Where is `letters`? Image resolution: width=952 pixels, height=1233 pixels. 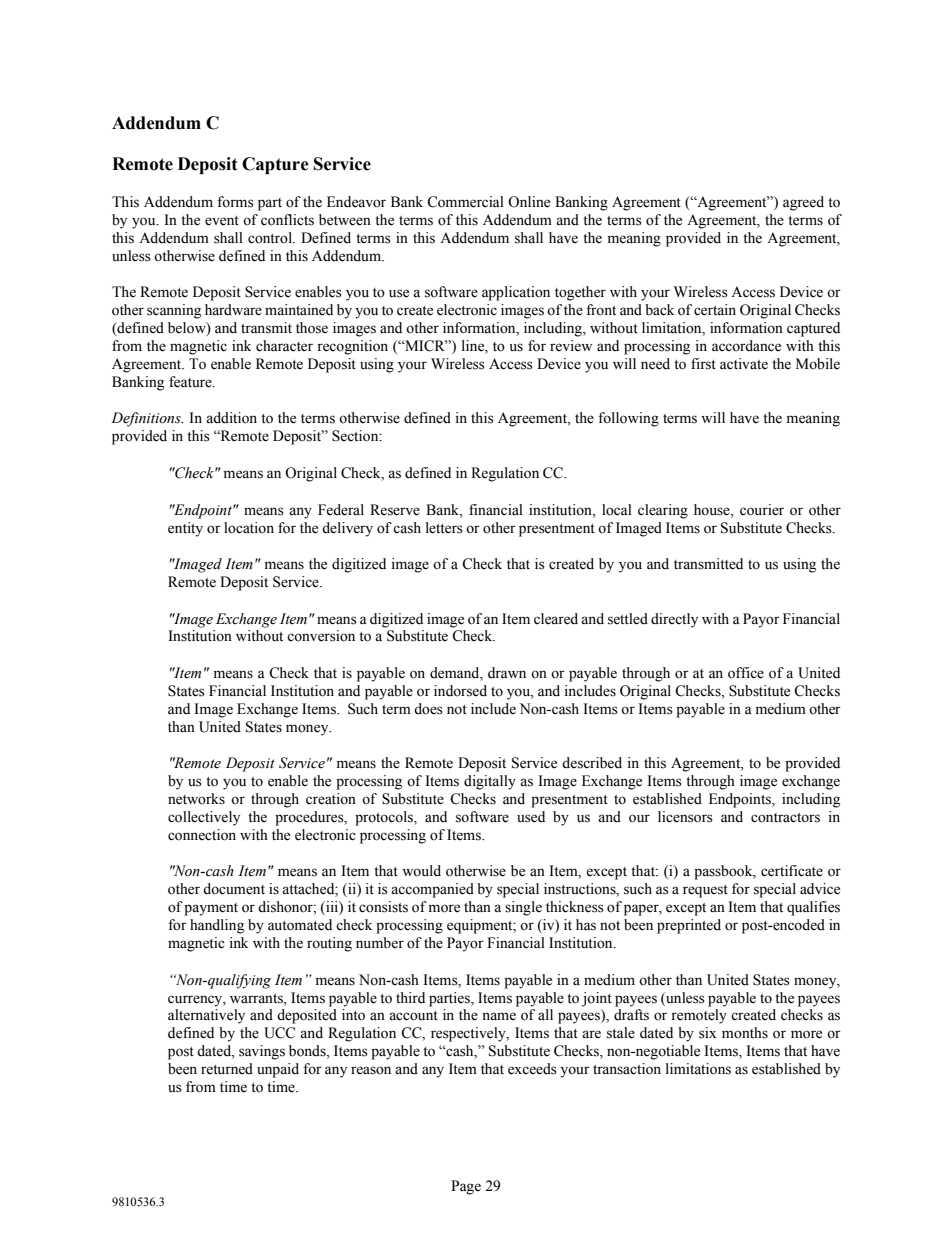 letters is located at coordinates (444, 528).
